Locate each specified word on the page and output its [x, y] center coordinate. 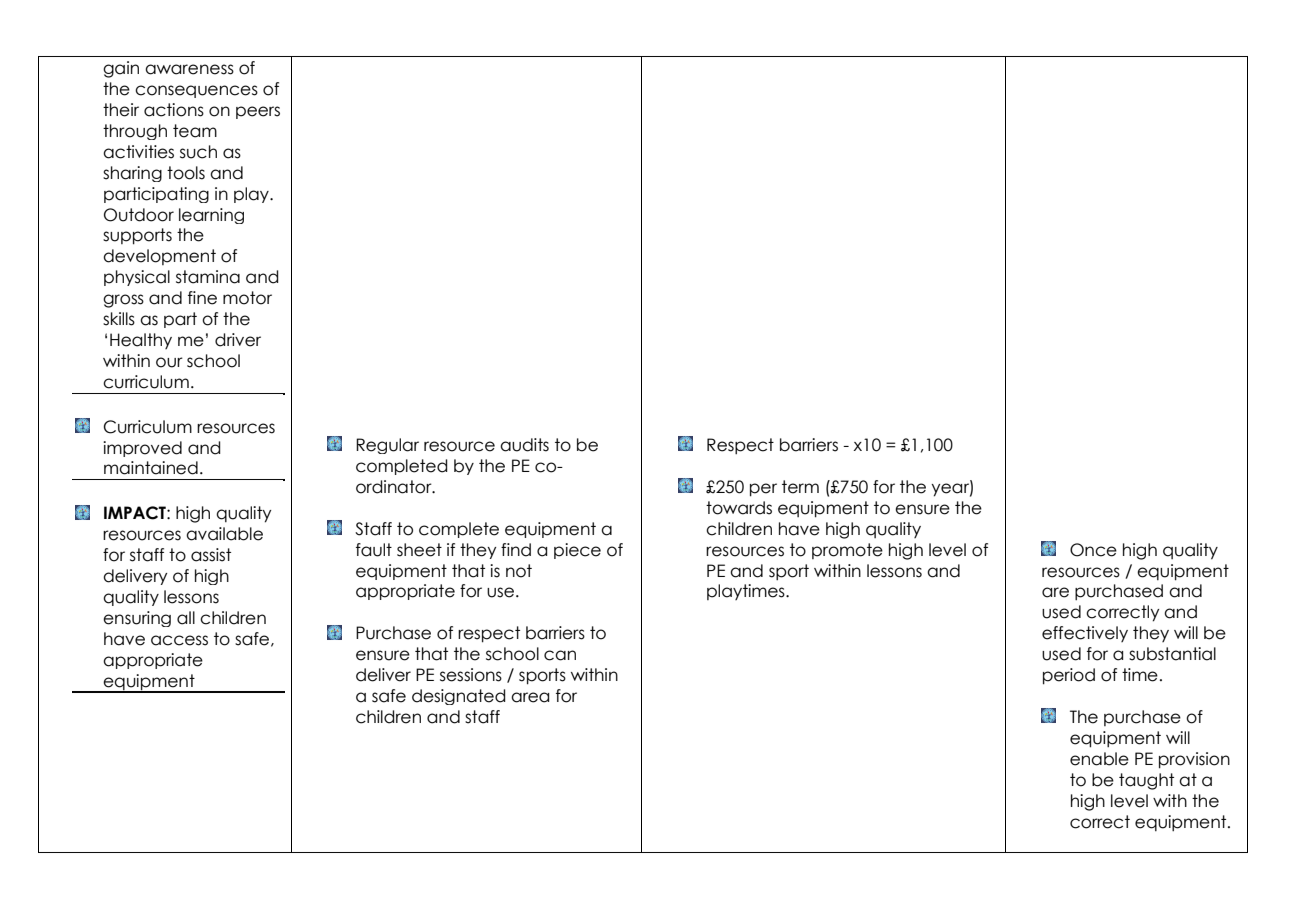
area [530, 697]
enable [1099, 759]
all [186, 618]
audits [524, 445]
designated [459, 697]
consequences [196, 91]
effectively [1085, 634]
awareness [189, 69]
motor [247, 298]
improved [142, 449]
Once [1093, 550]
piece [577, 551]
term [800, 487]
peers [258, 112]
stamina [208, 277]
